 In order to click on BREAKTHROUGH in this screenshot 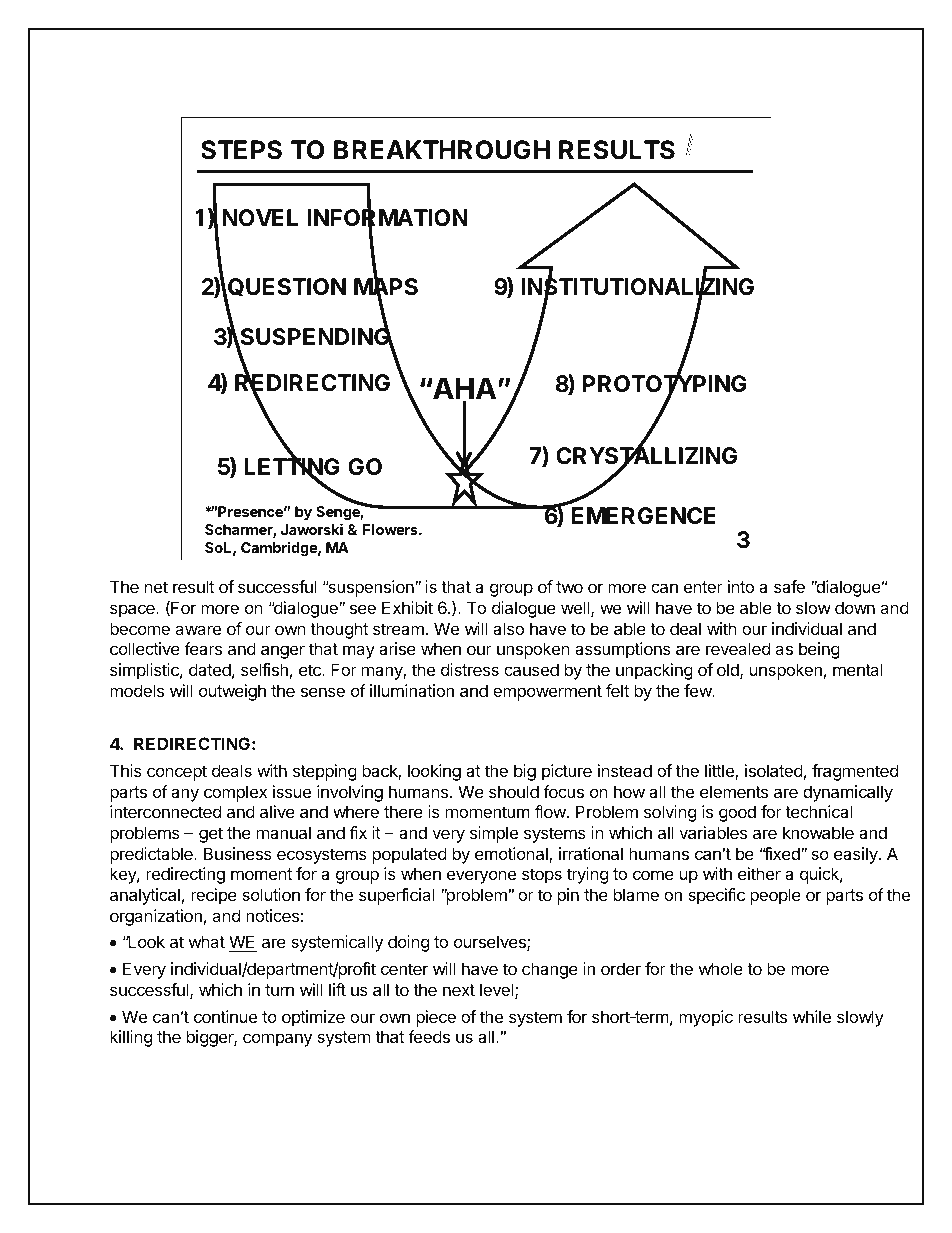, I will do `click(442, 150)`.
